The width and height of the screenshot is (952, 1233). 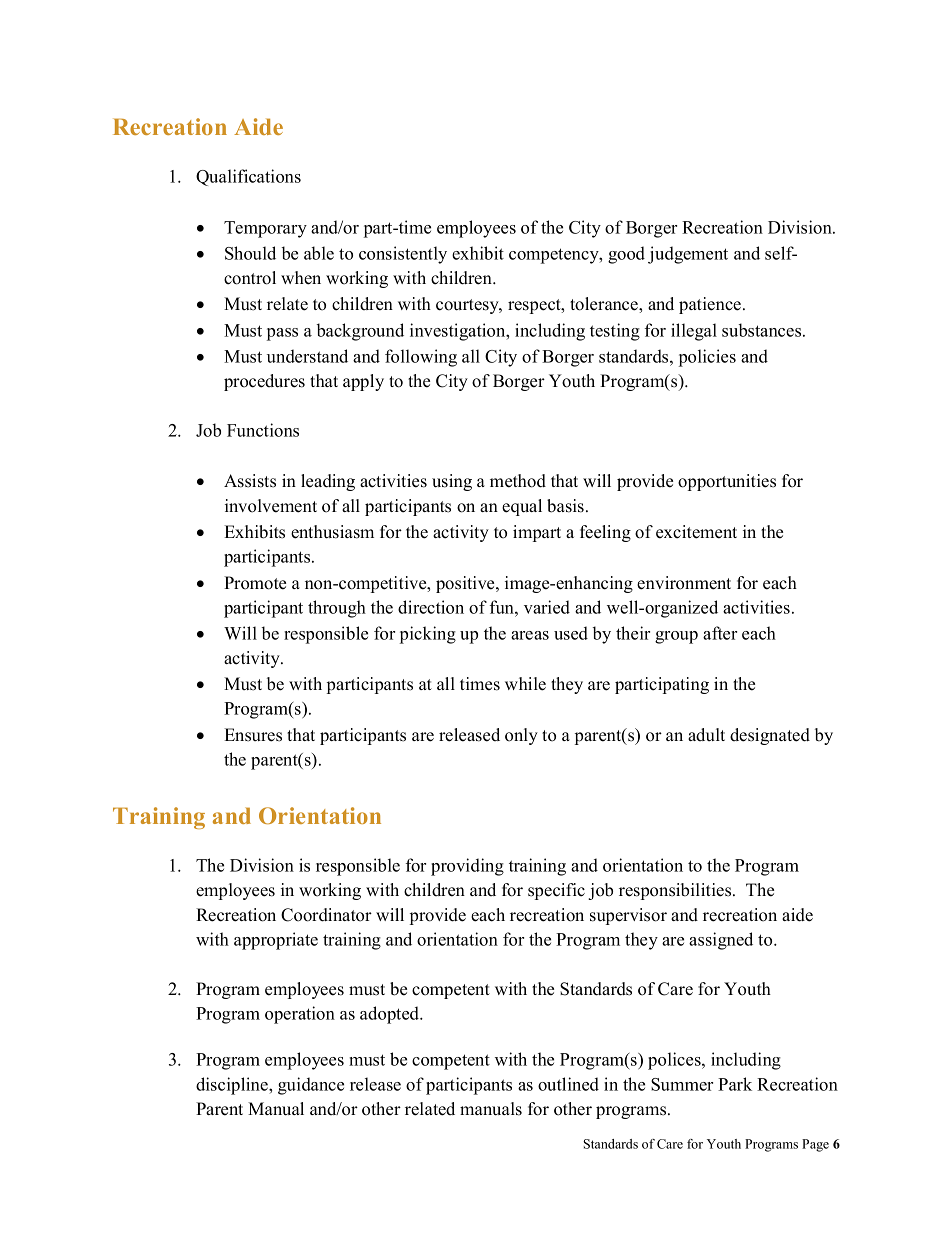 What do you see at coordinates (688, 255) in the screenshot?
I see `judgement` at bounding box center [688, 255].
